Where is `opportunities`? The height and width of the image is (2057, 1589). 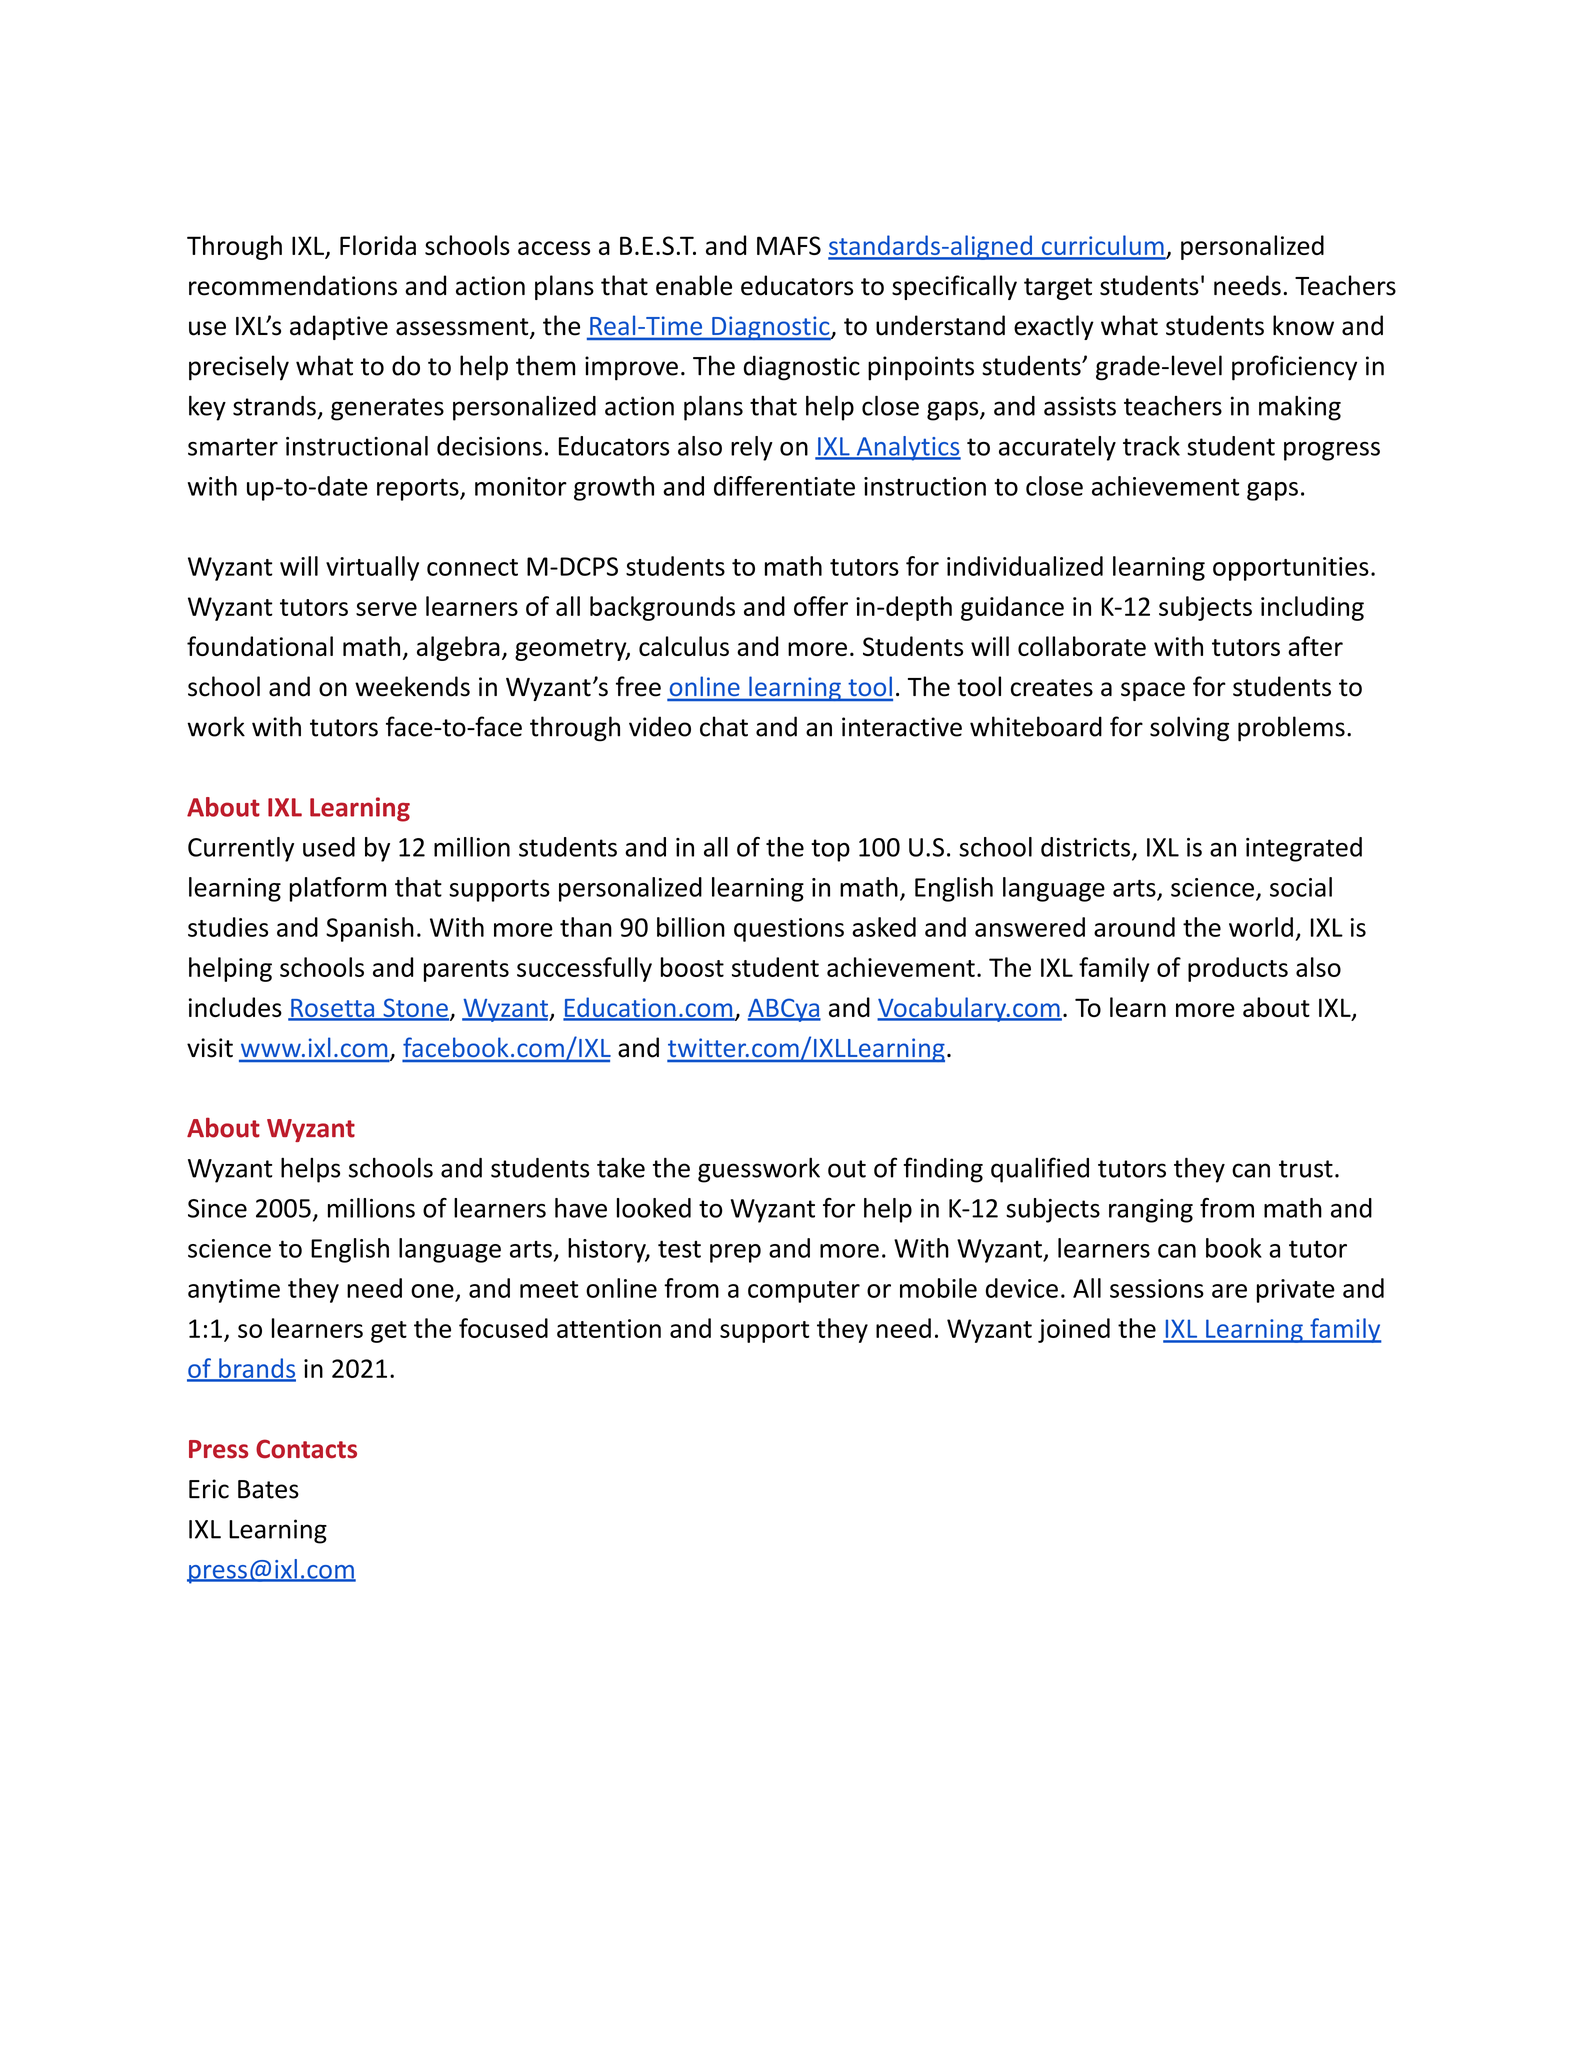 opportunities is located at coordinates (1291, 569).
